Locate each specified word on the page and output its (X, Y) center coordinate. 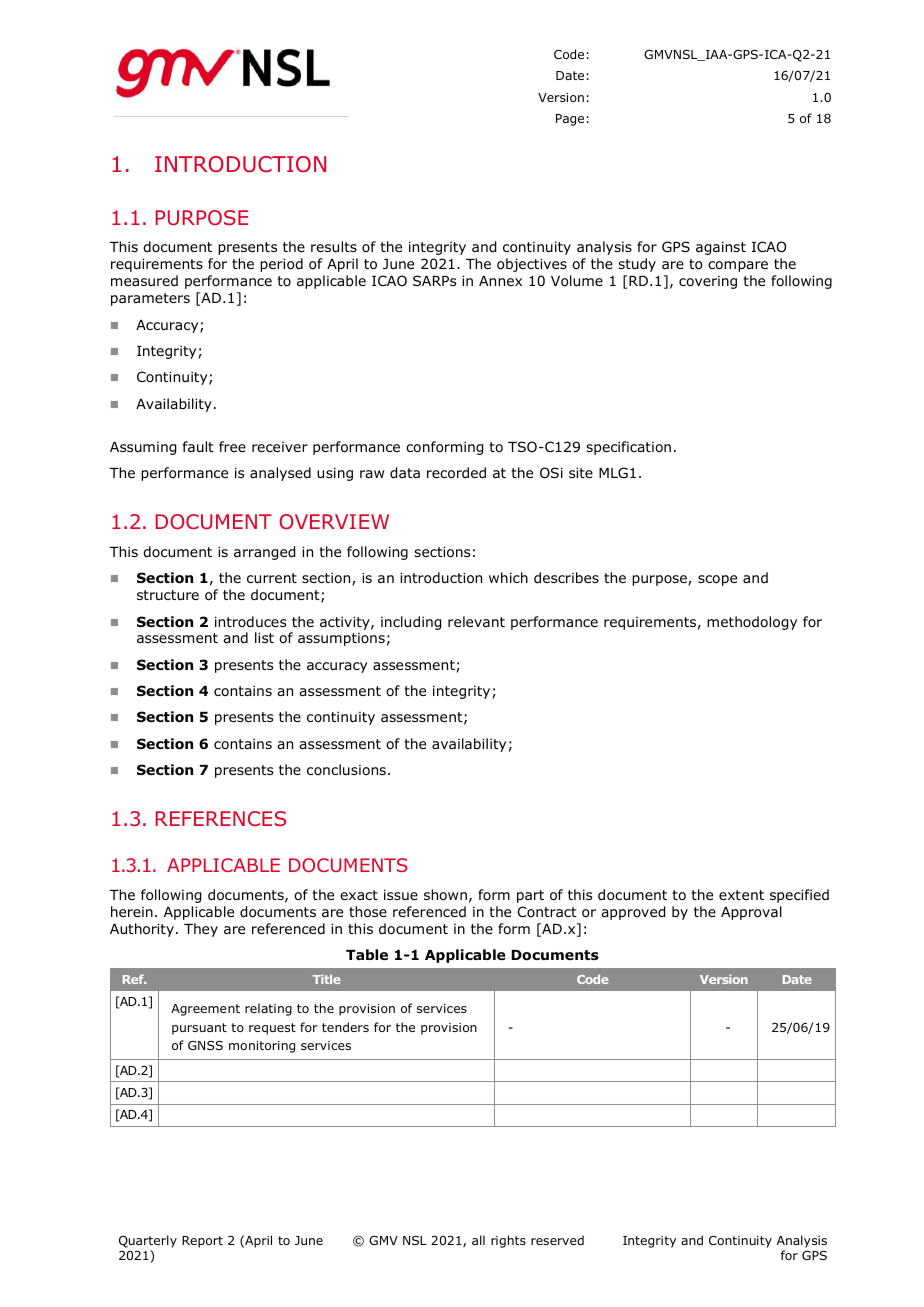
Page (570, 120)
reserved (557, 1240)
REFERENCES (221, 818)
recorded (456, 473)
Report (202, 1242)
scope (717, 580)
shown (445, 894)
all (478, 1240)
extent (741, 895)
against (721, 248)
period (281, 265)
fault (198, 446)
